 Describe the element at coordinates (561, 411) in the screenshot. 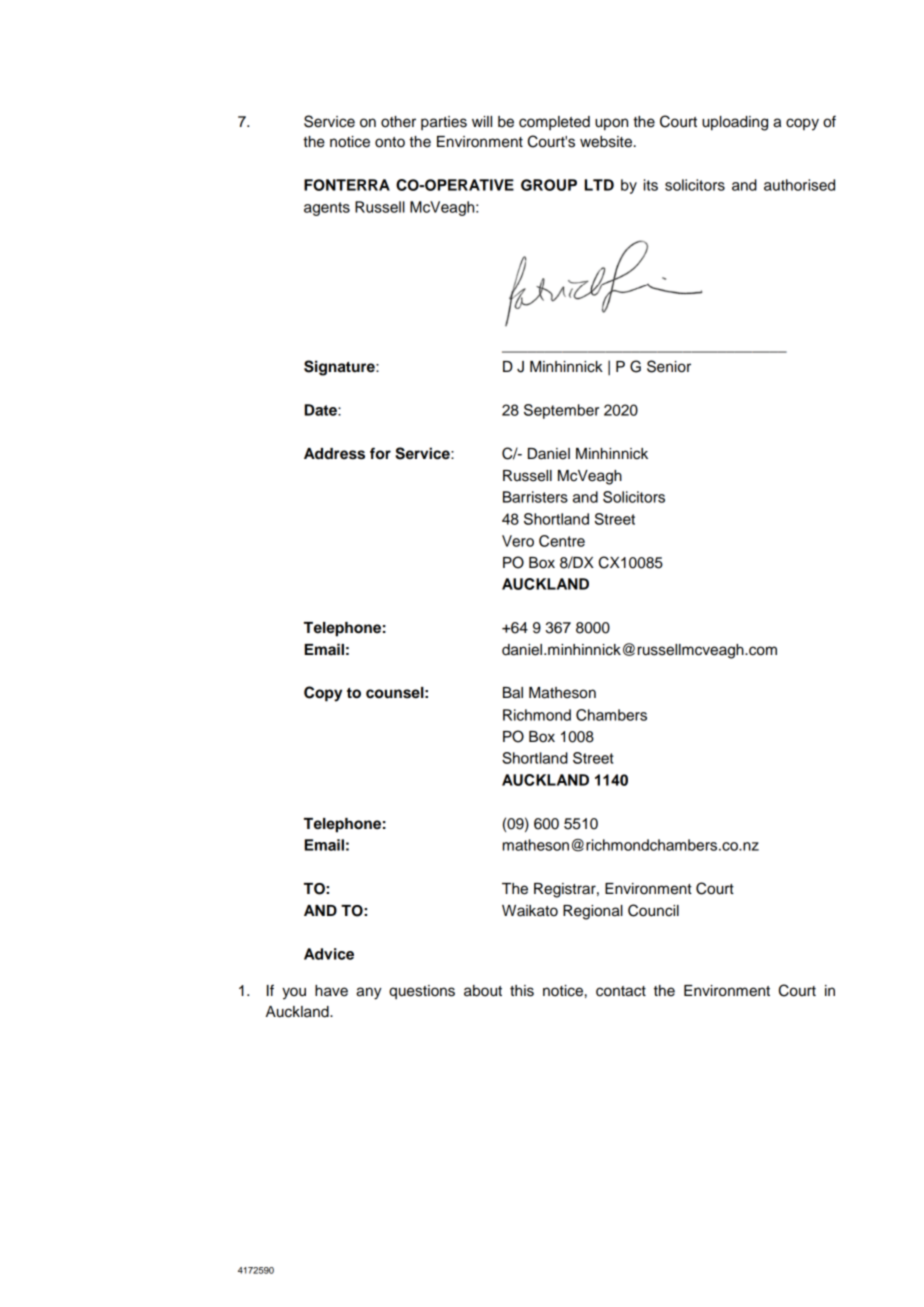

I see `September` at that location.
